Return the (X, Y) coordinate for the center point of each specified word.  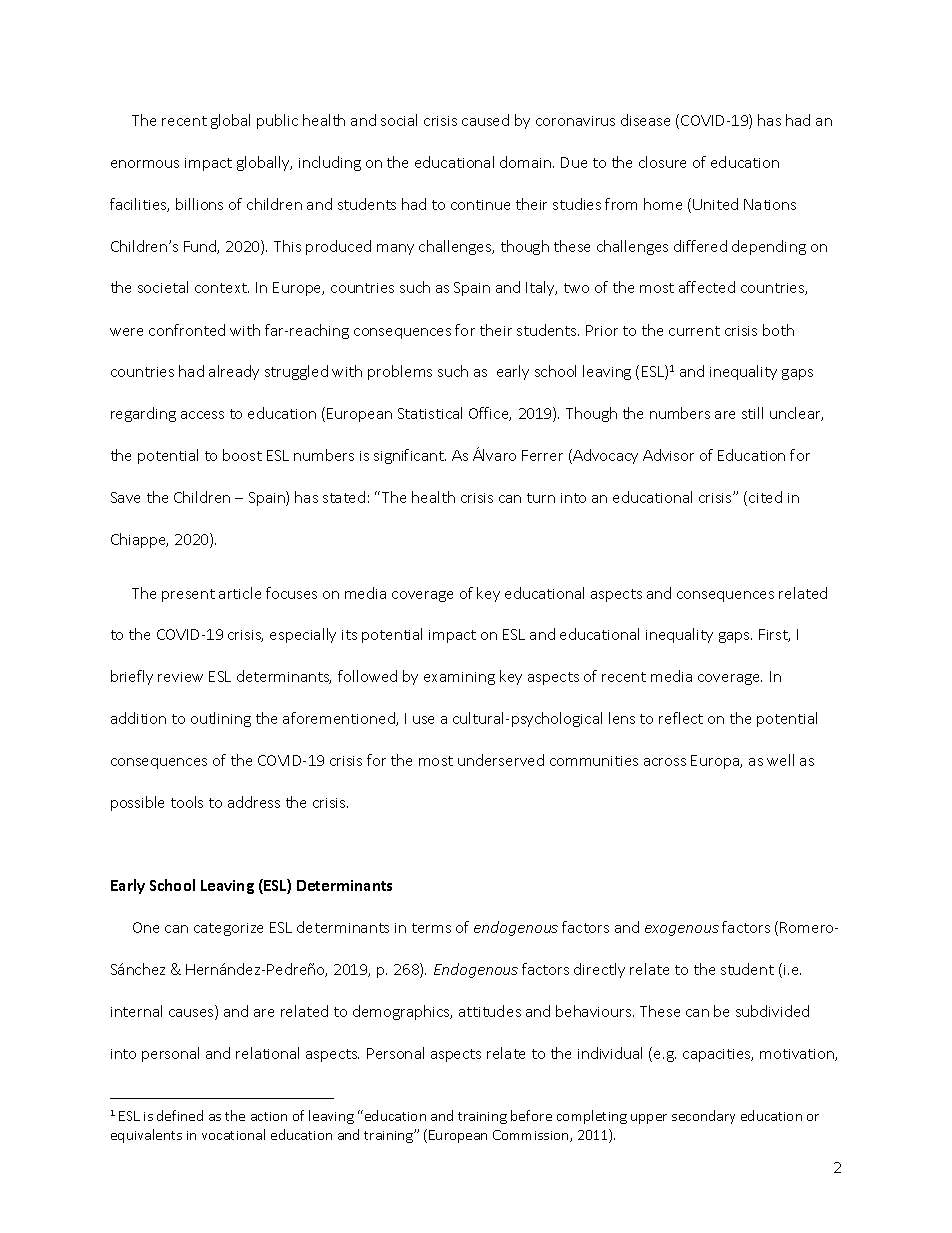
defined (180, 1115)
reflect (681, 718)
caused (485, 120)
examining (459, 678)
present (188, 595)
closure (662, 162)
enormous (145, 164)
